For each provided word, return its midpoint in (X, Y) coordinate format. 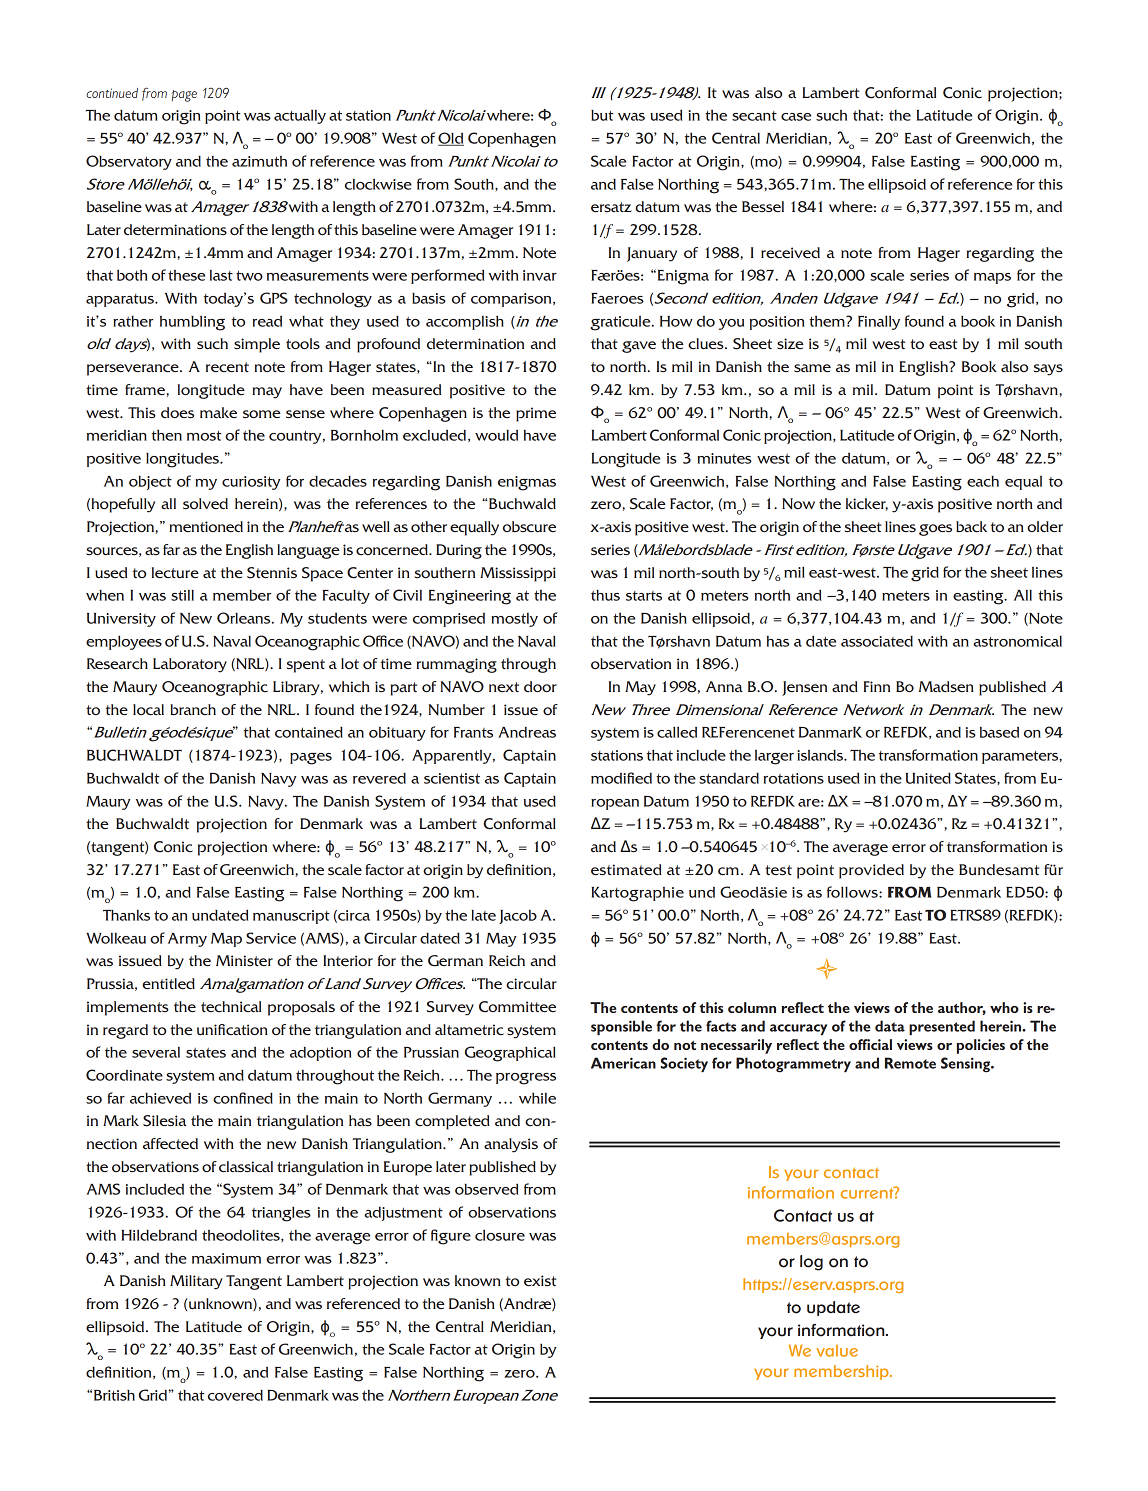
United (928, 778)
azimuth (259, 161)
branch (193, 709)
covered (235, 1395)
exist (540, 1280)
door (540, 686)
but (602, 115)
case (796, 117)
